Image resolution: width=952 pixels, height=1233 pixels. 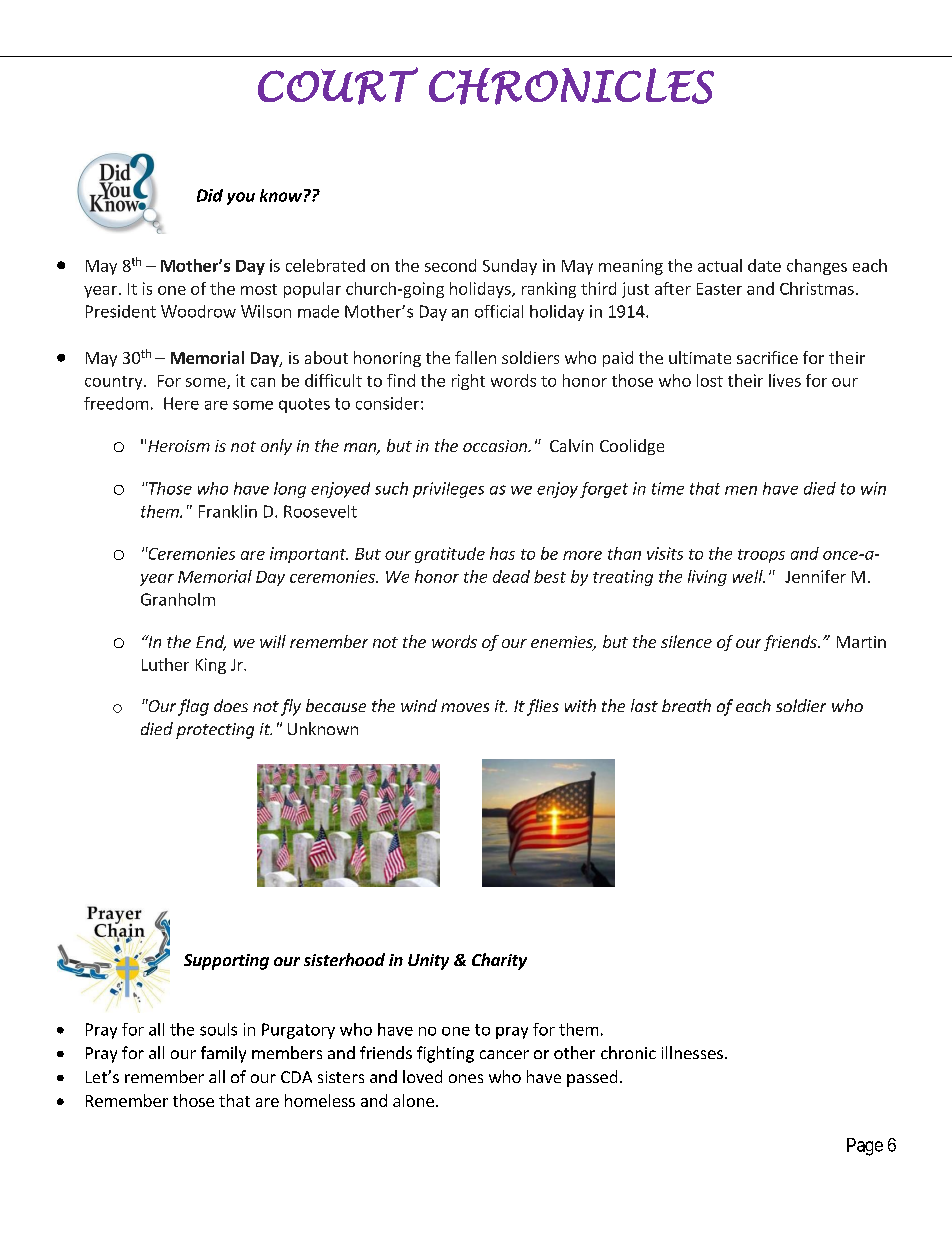 What do you see at coordinates (749, 576) in the document?
I see `well` at bounding box center [749, 576].
